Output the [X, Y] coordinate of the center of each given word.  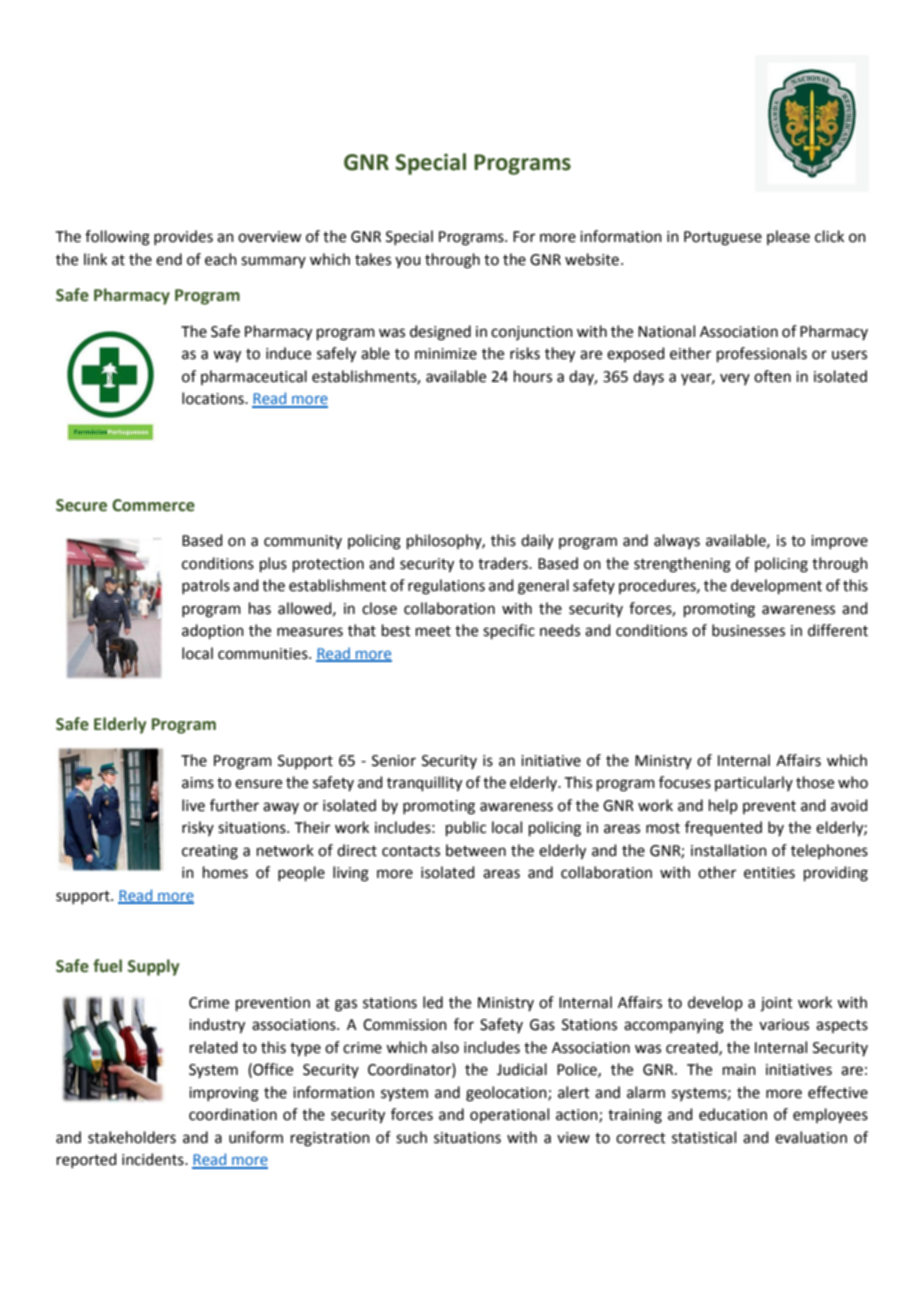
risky [198, 828]
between [476, 850]
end [169, 259]
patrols [206, 586]
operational [509, 1115]
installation [729, 850]
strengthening [682, 565]
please [788, 237]
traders [504, 563]
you [408, 262]
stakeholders [132, 1137]
